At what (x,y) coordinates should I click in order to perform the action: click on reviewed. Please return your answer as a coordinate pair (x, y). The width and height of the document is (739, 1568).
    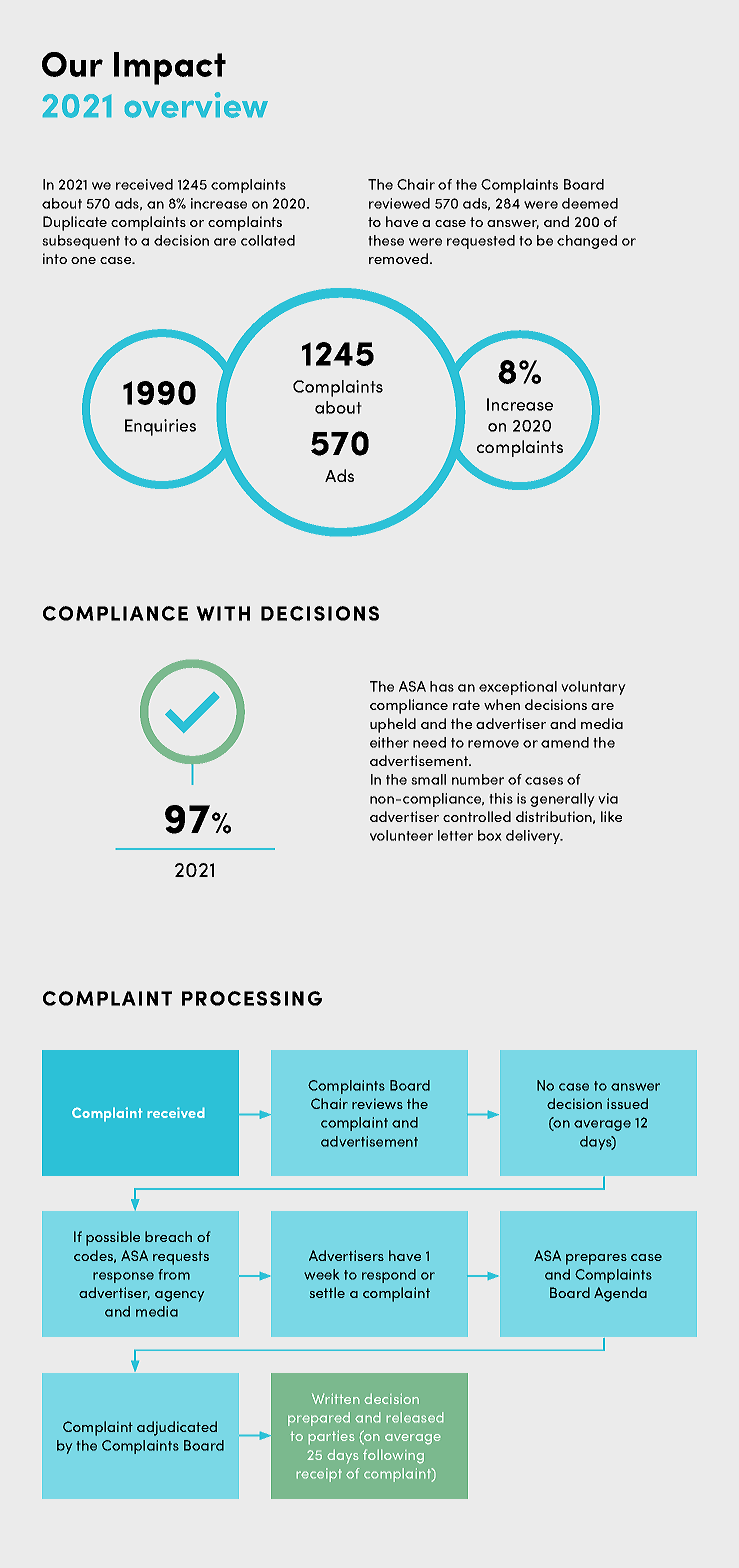
    Looking at the image, I should click on (399, 203).
